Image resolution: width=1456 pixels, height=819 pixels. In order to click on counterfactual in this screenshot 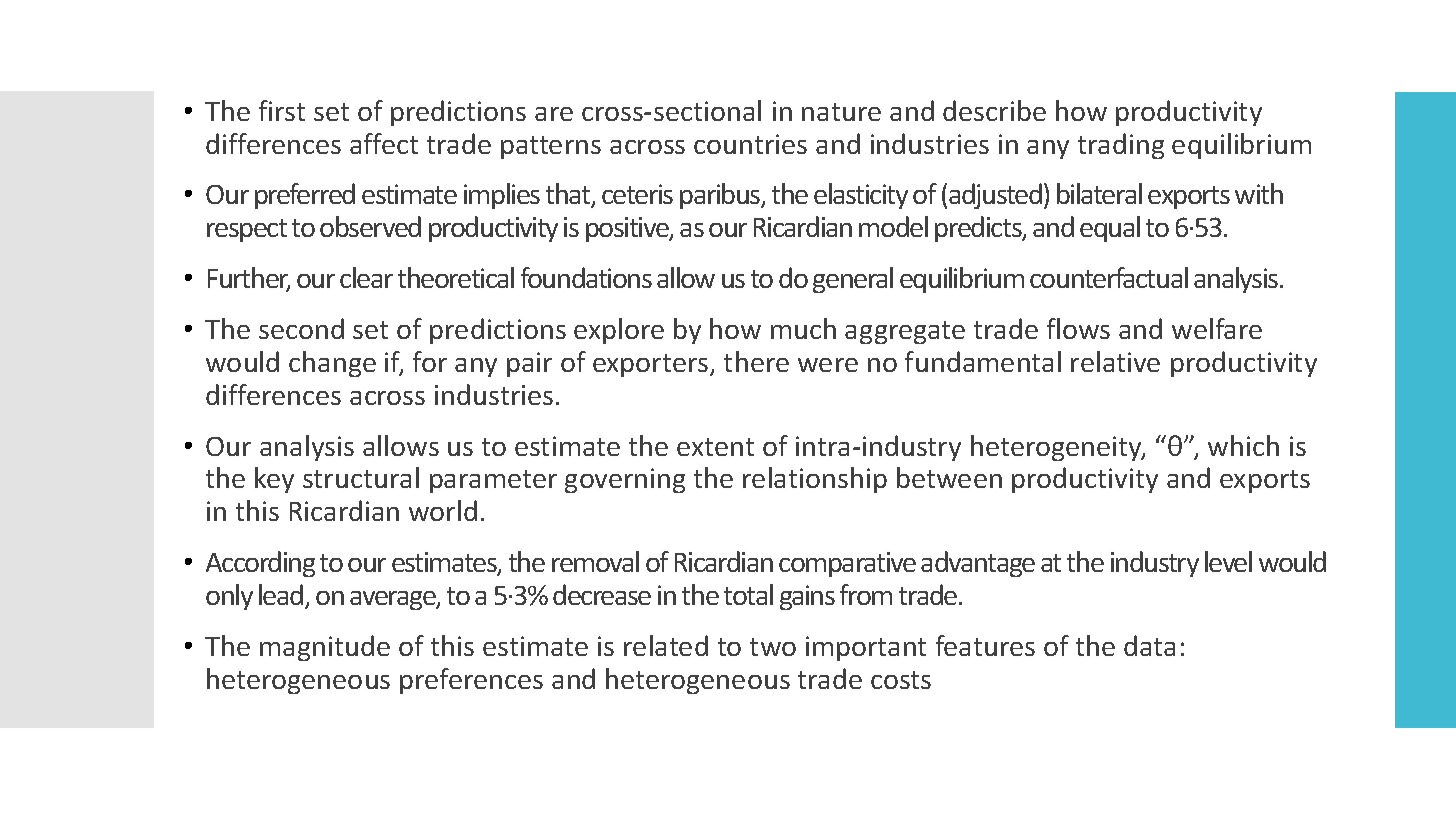, I will do `click(1109, 277)`.
